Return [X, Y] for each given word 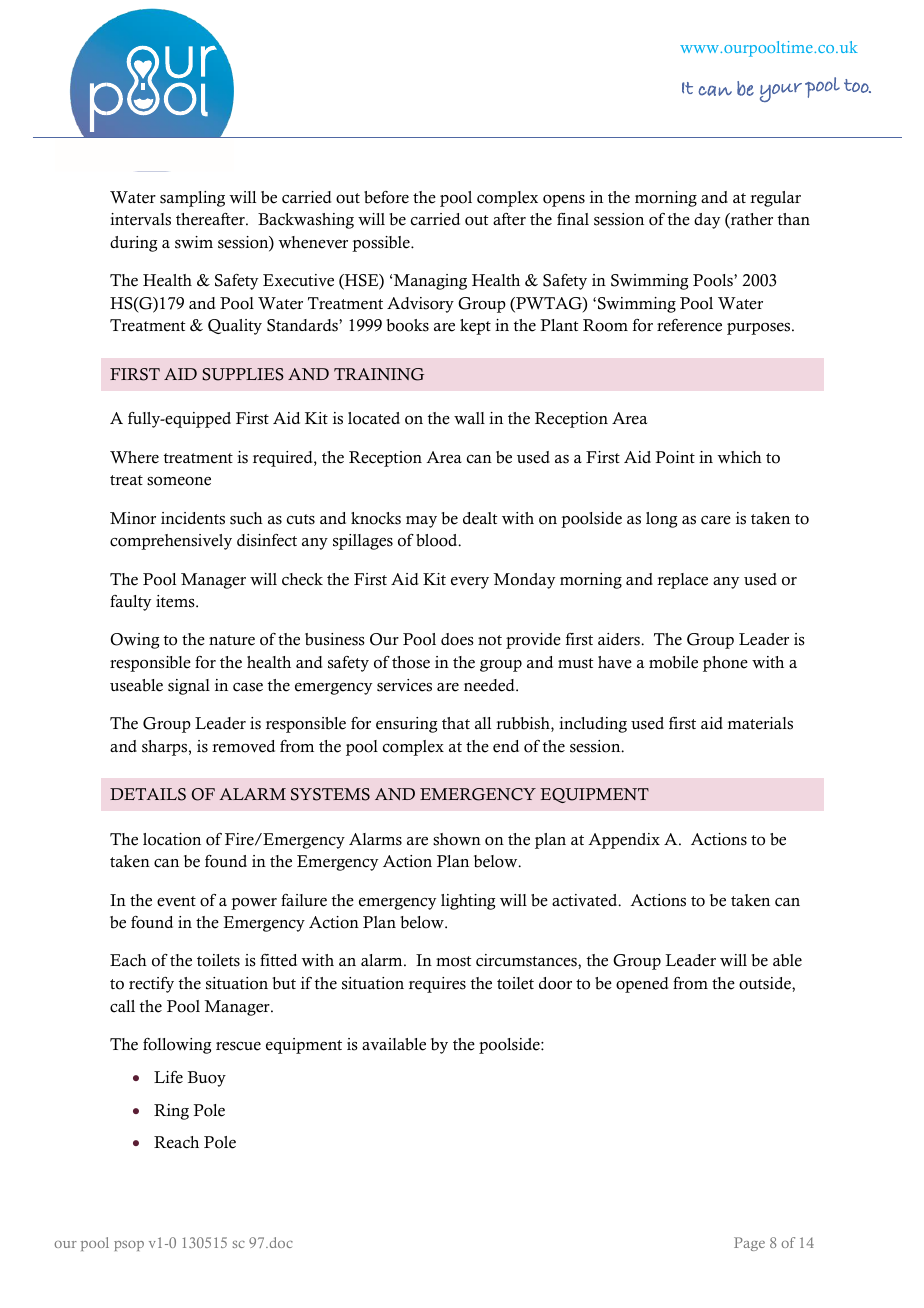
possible [382, 244]
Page [749, 1244]
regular [775, 199]
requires [437, 985]
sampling [192, 199]
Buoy [207, 1079]
